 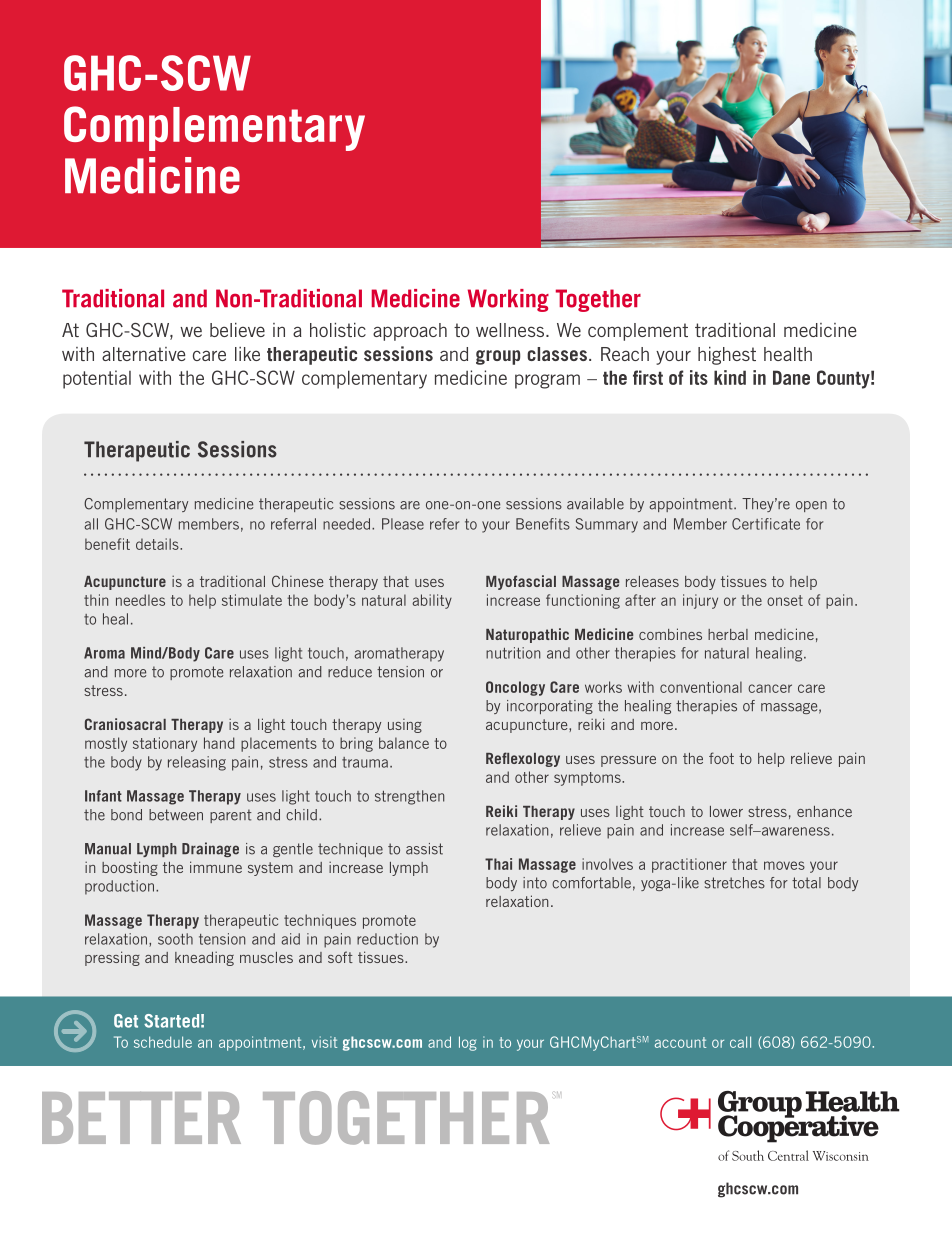 What do you see at coordinates (727, 356) in the document?
I see `highest` at bounding box center [727, 356].
